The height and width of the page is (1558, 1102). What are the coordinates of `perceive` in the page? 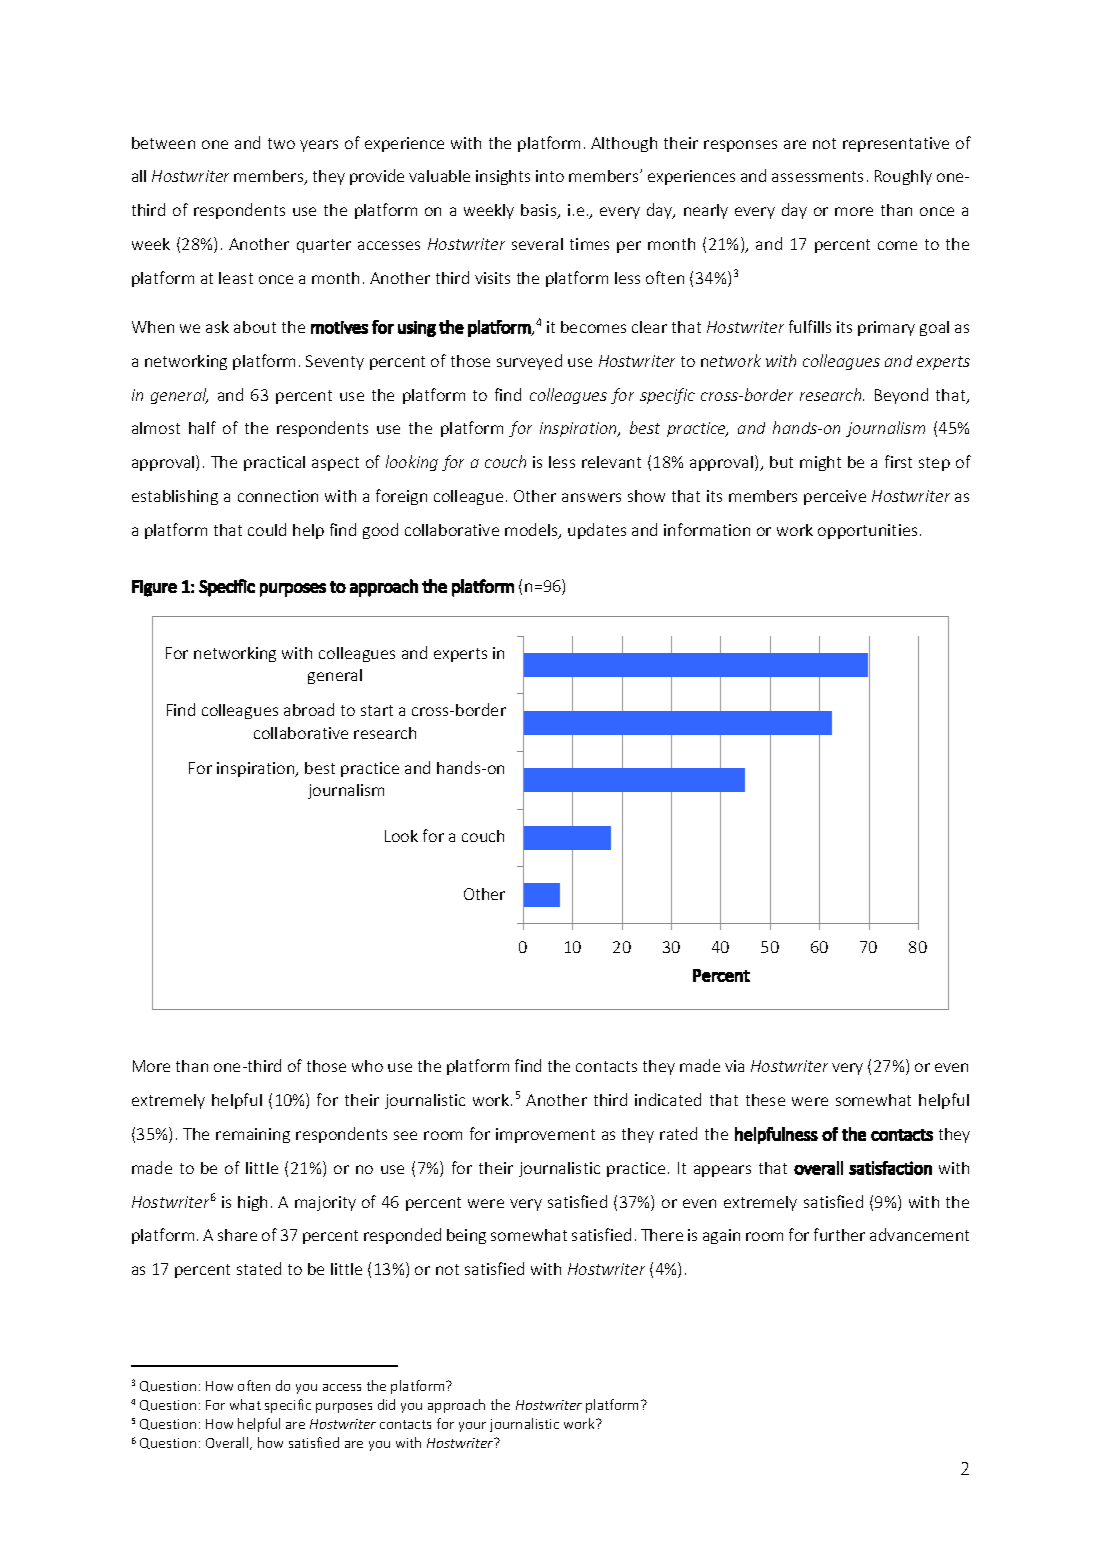 It's located at (835, 497).
